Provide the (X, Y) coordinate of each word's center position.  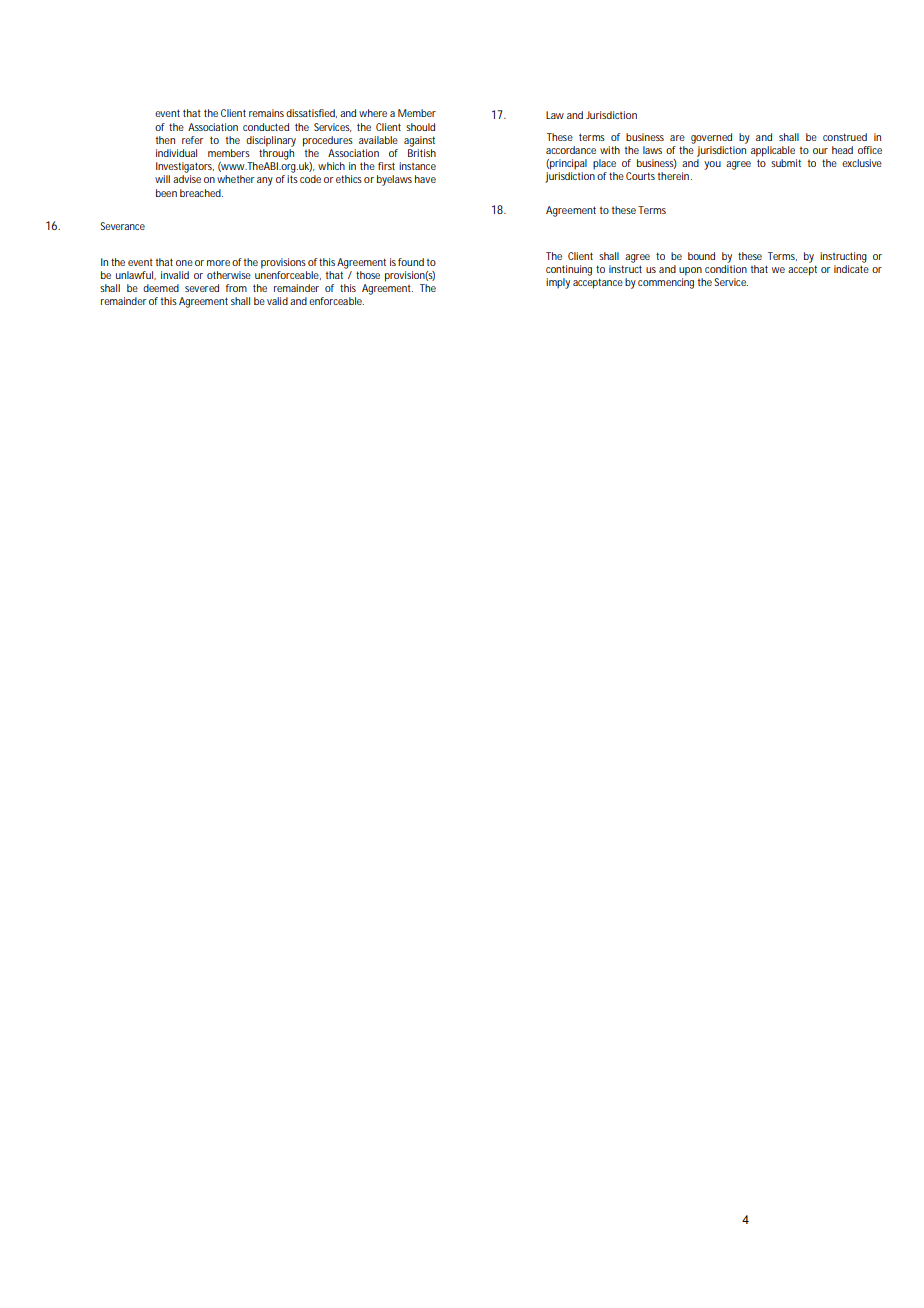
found (411, 262)
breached (201, 193)
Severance (122, 226)
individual (176, 153)
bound (701, 256)
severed (202, 288)
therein (675, 176)
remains (266, 113)
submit (786, 163)
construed (845, 137)
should (420, 127)
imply (558, 283)
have (425, 179)
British (422, 153)
